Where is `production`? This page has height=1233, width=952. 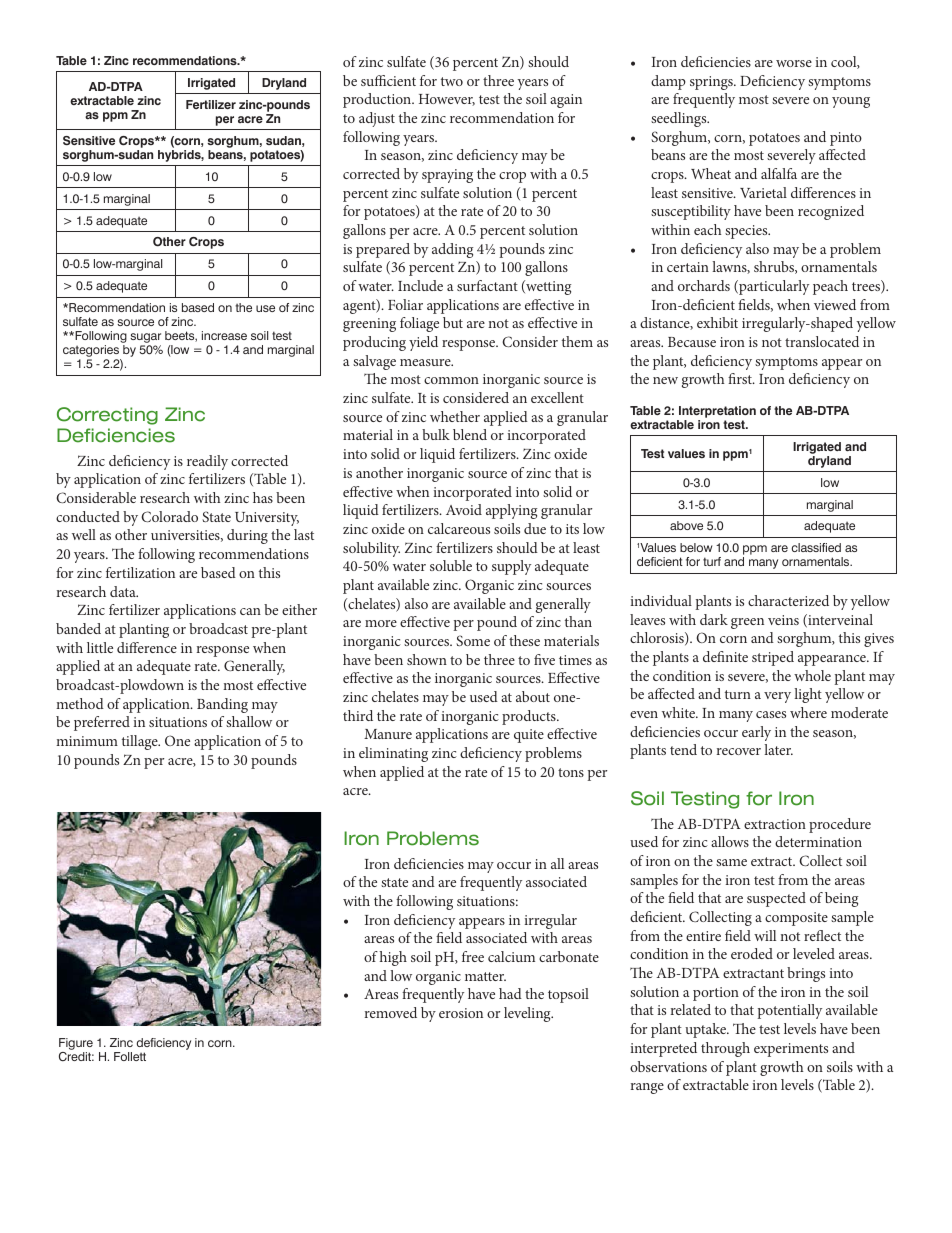
production is located at coordinates (378, 100).
